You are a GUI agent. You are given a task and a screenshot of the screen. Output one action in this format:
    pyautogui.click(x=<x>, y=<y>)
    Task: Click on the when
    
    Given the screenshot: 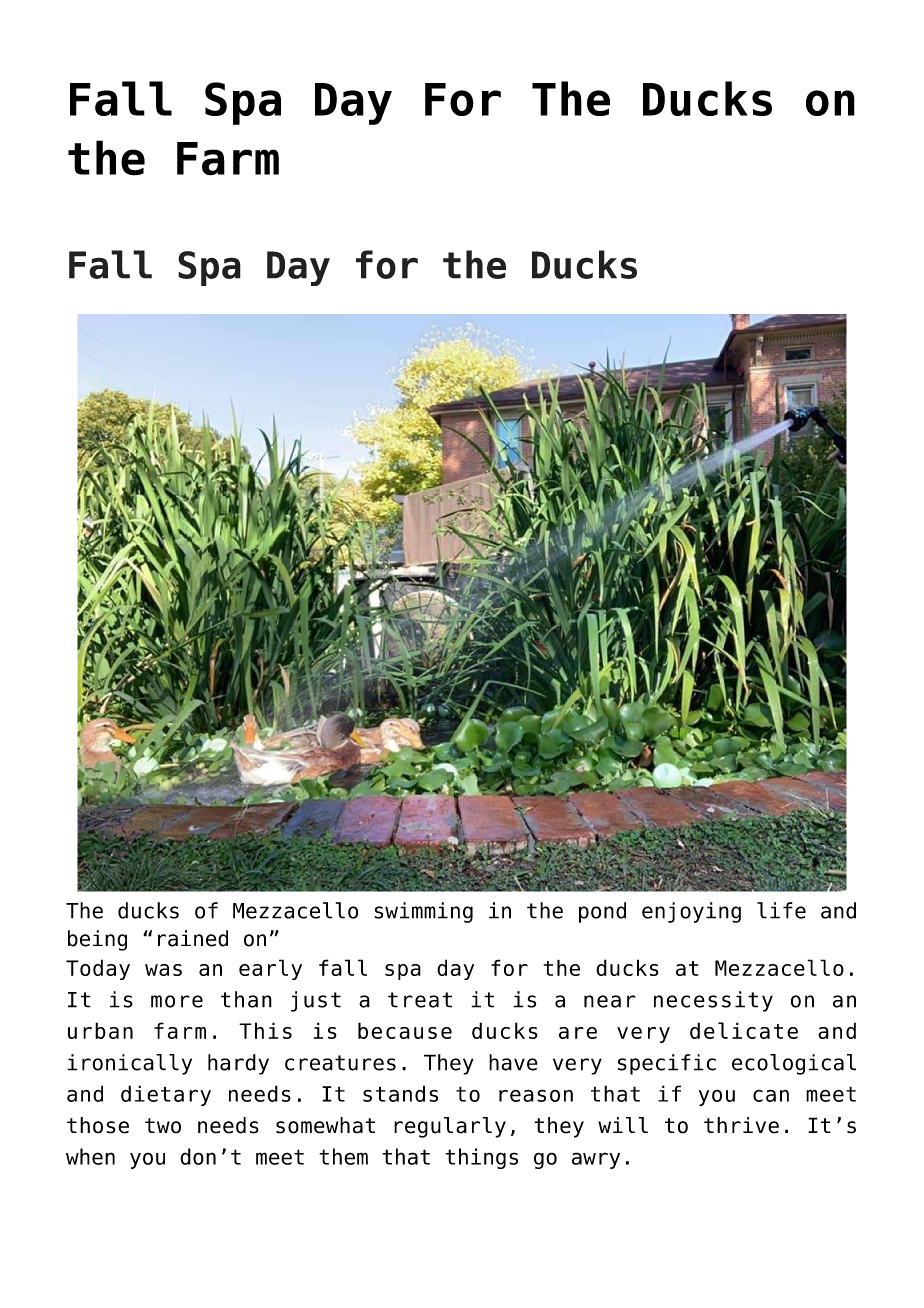 What is the action you would take?
    pyautogui.click(x=90, y=1156)
